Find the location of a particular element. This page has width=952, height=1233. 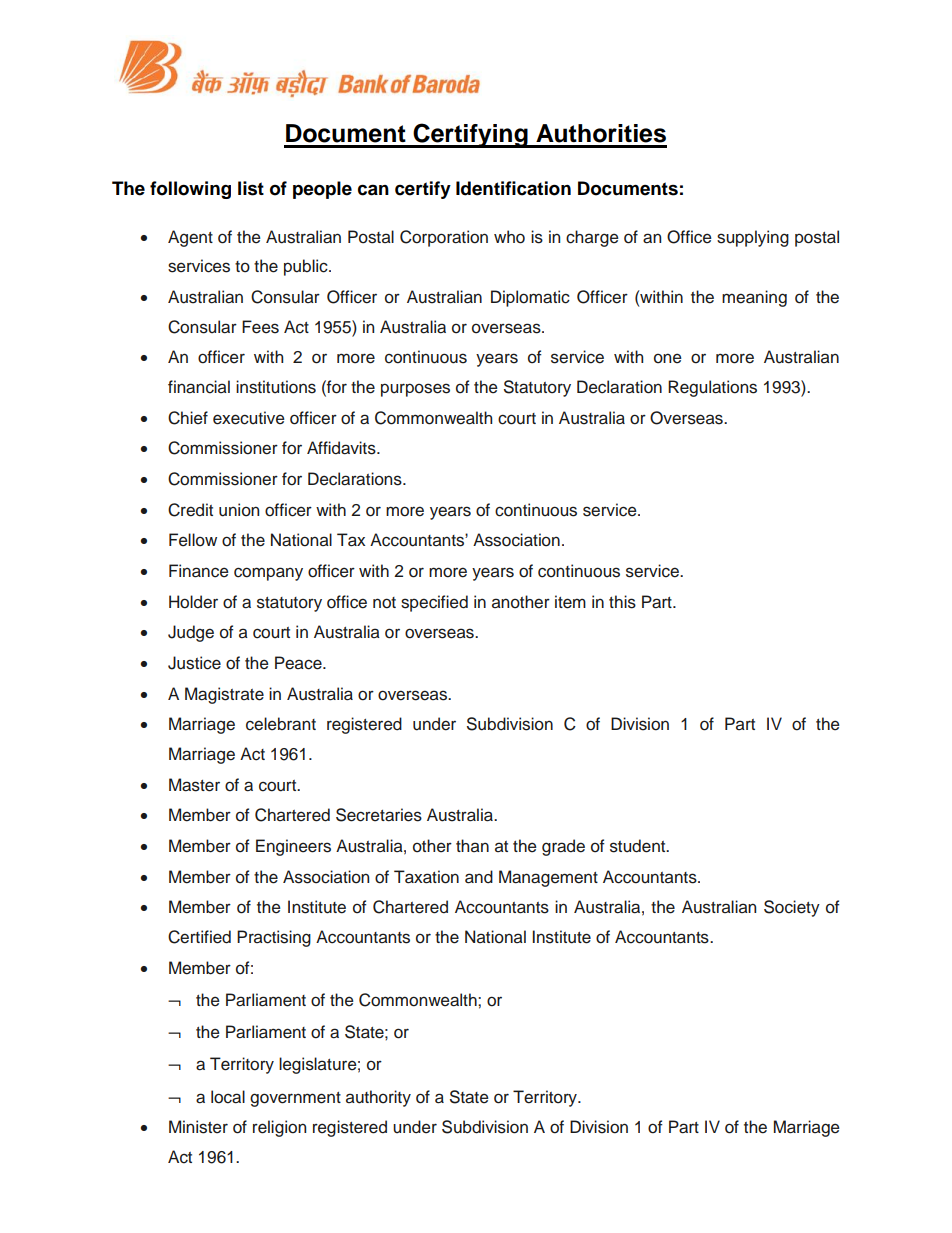

supplying is located at coordinates (753, 238).
